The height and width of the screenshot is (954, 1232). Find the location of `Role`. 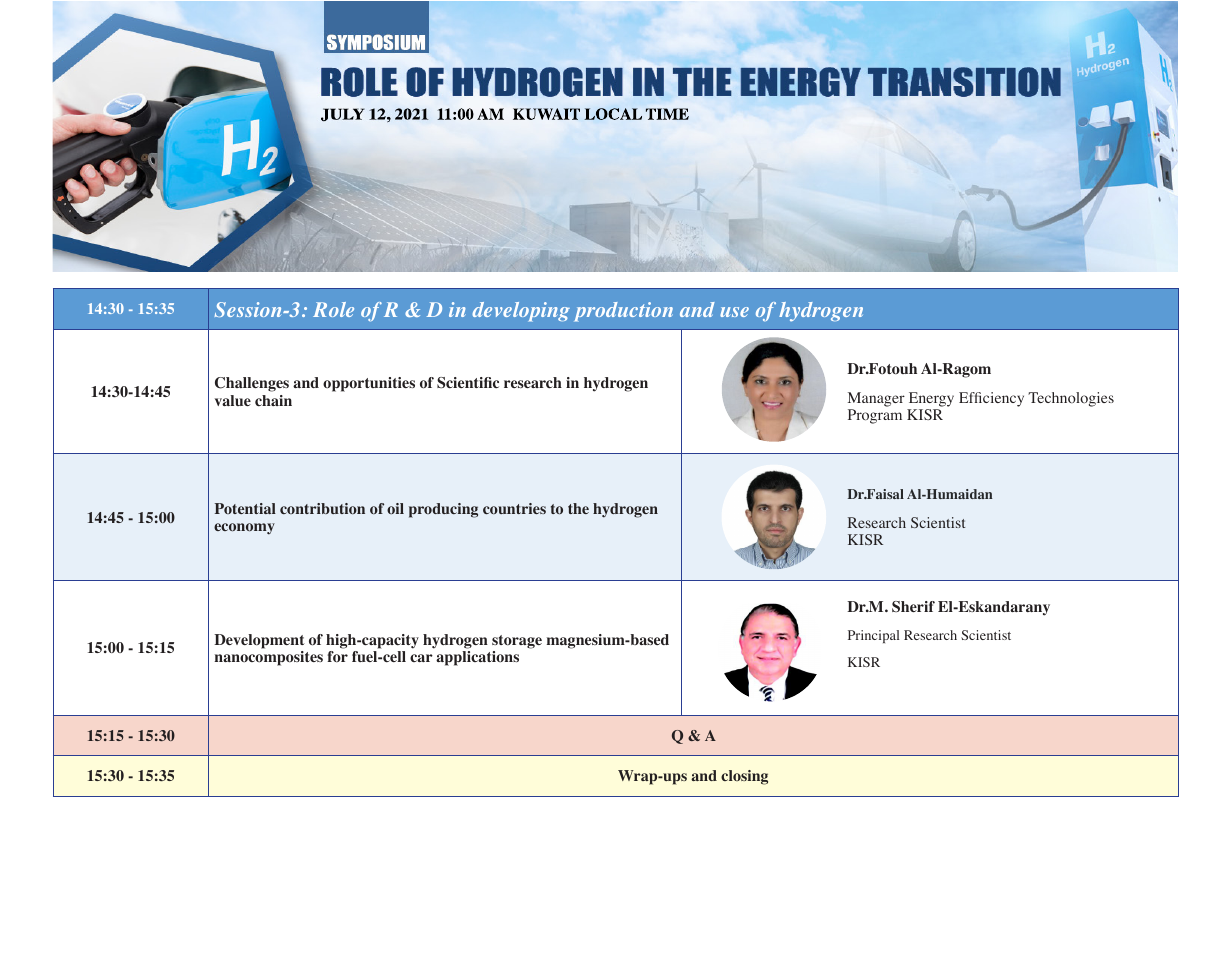

Role is located at coordinates (333, 309).
